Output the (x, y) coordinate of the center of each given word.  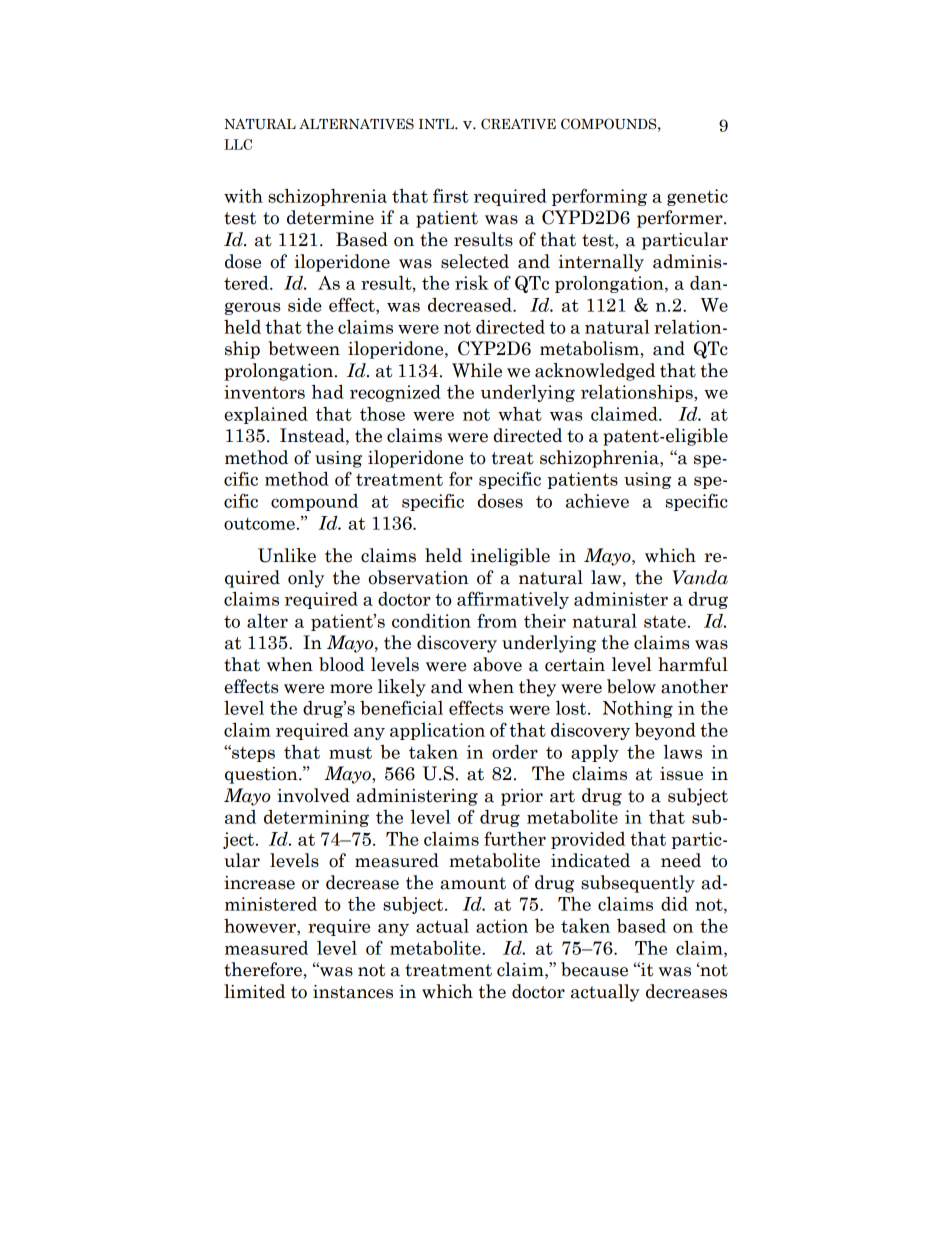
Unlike (287, 555)
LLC (238, 144)
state (665, 621)
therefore (263, 969)
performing (599, 197)
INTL (437, 124)
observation (418, 577)
